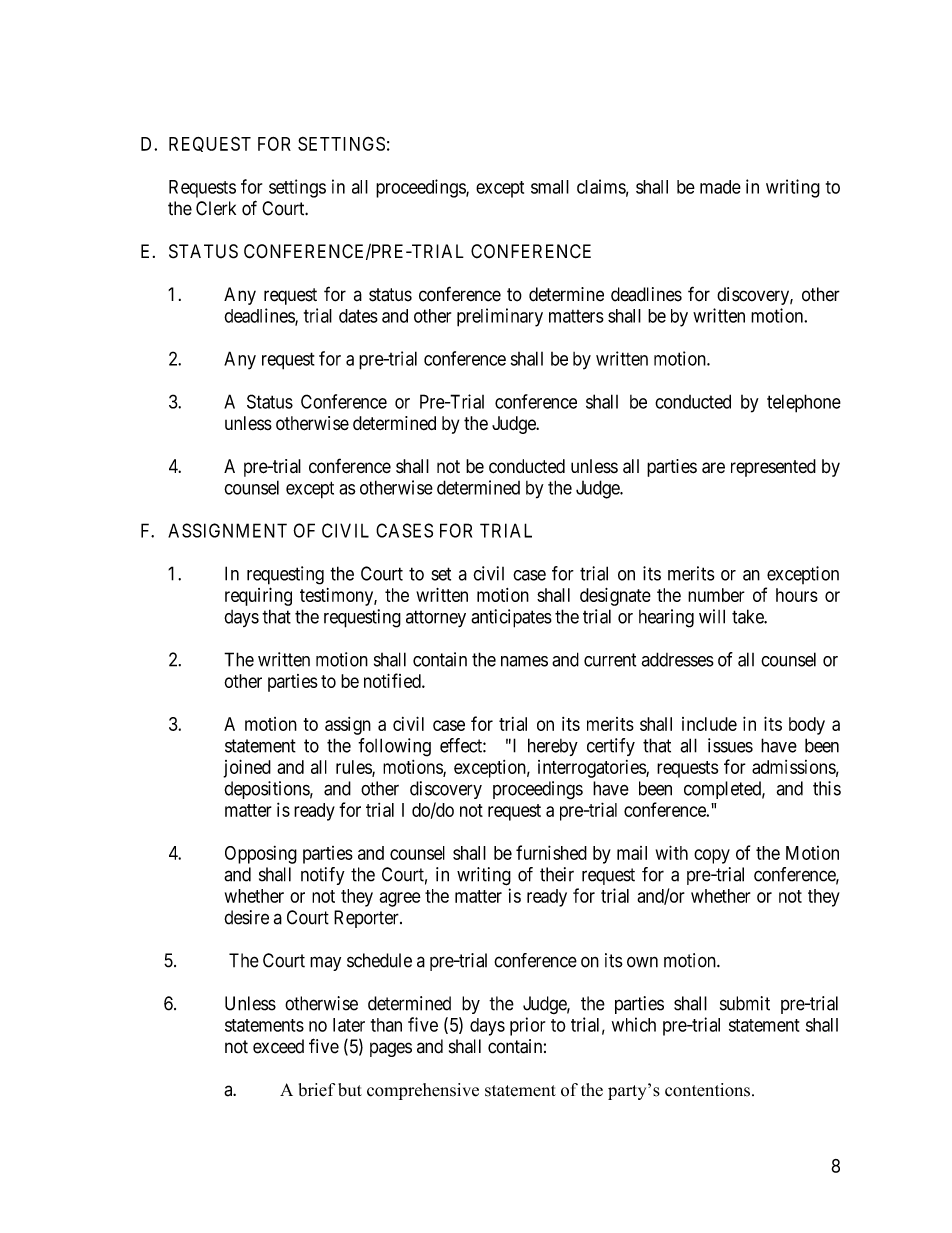 The height and width of the screenshot is (1233, 952). Describe the element at coordinates (216, 208) in the screenshot. I see `Clerk` at that location.
